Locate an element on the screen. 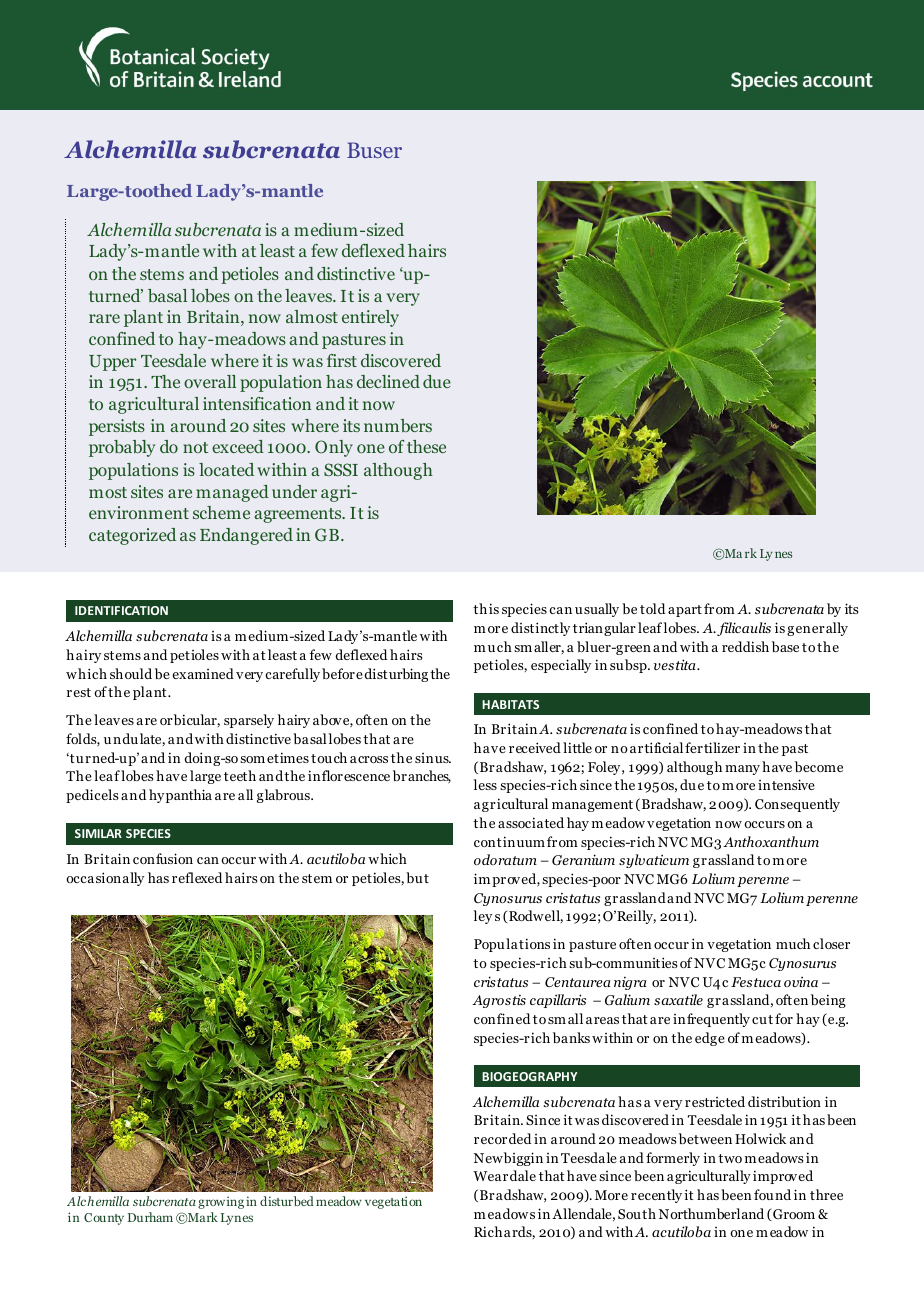  banks is located at coordinates (571, 1037).
